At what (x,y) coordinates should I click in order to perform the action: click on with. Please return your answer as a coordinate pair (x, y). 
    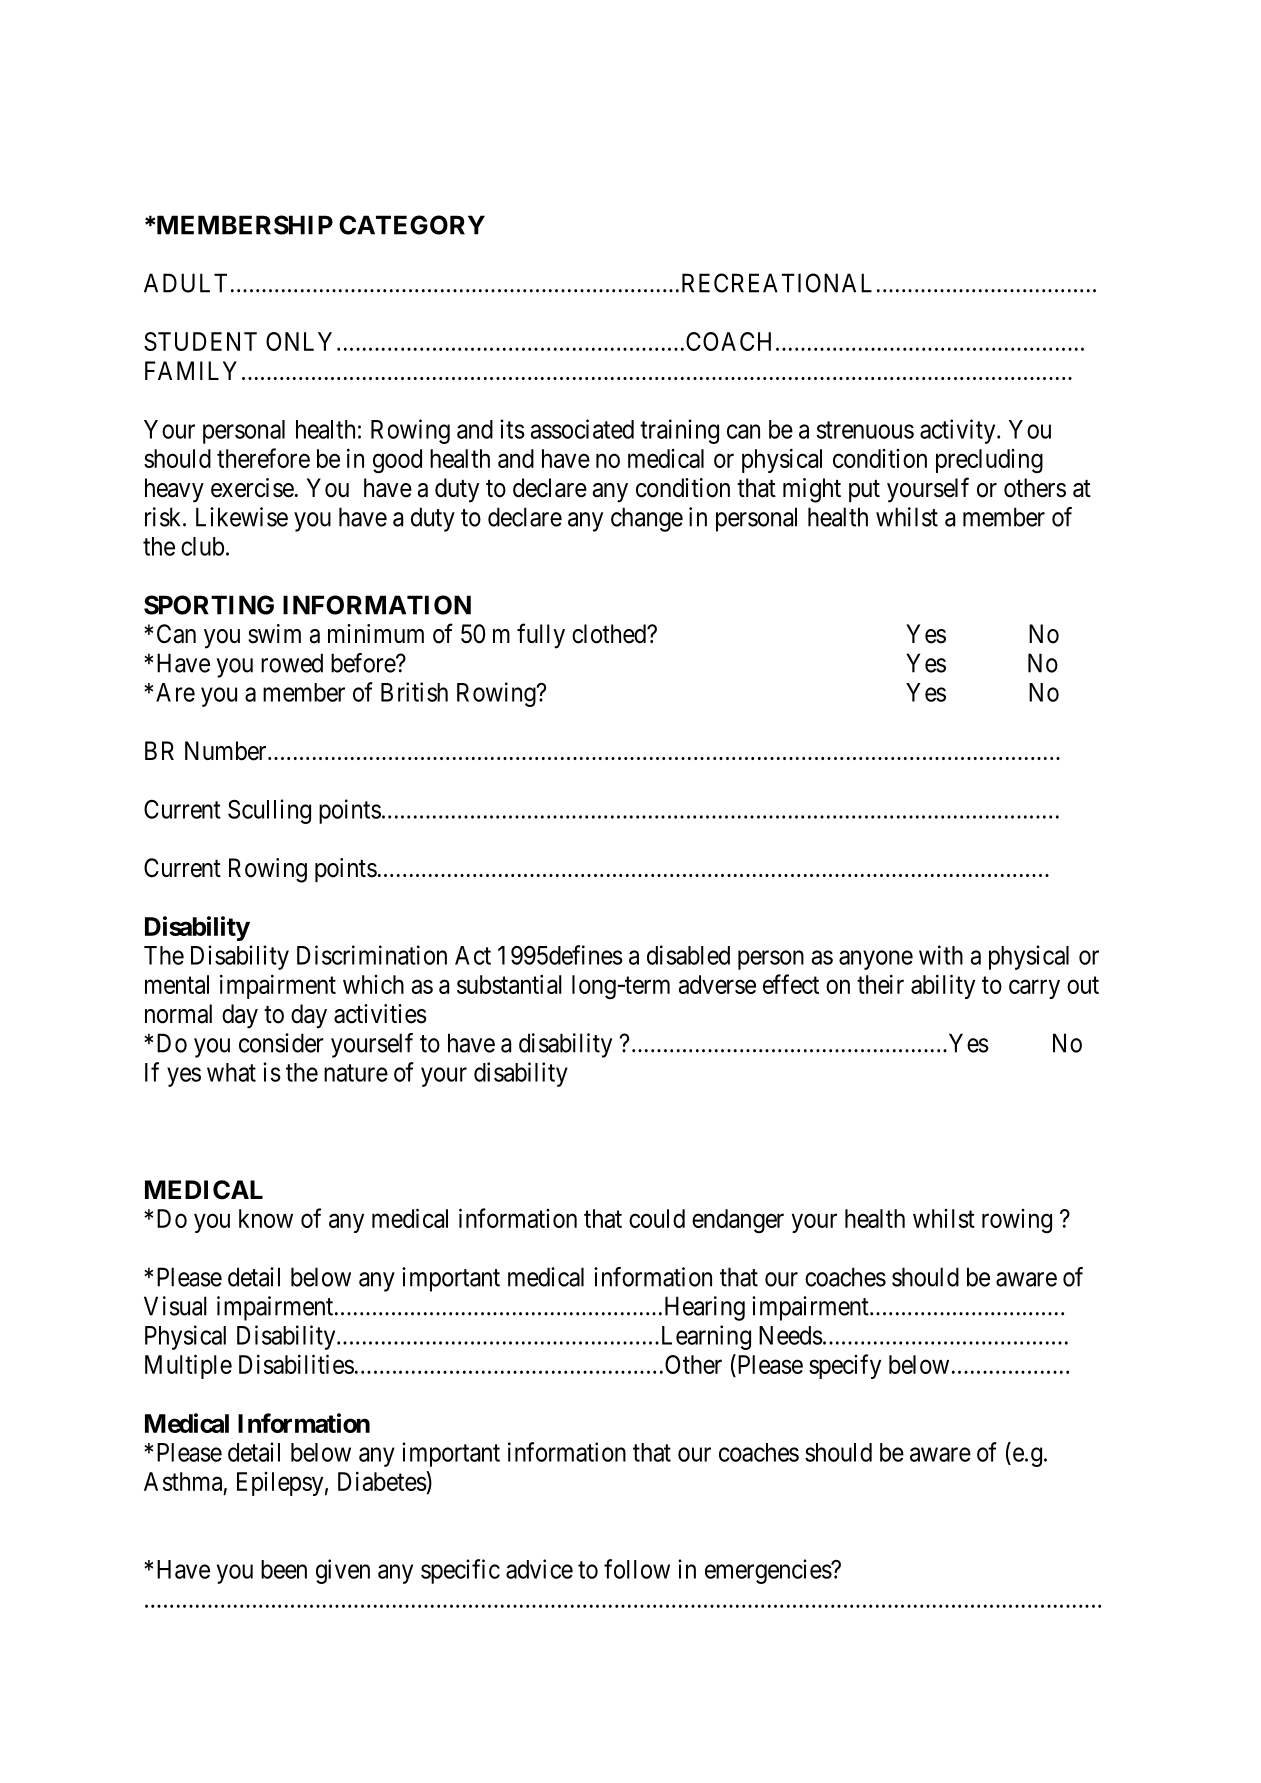
    Looking at the image, I should click on (941, 955).
